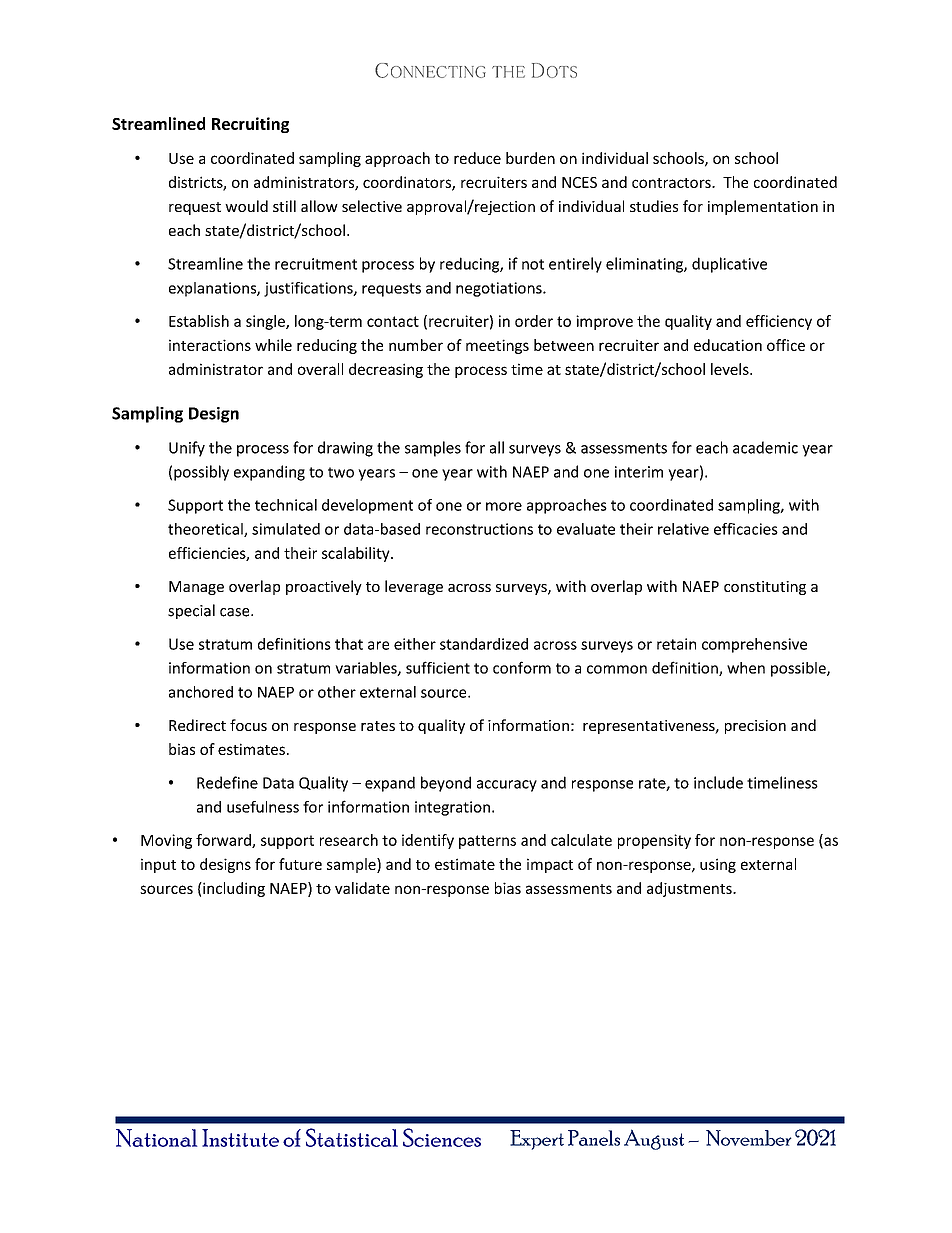 The height and width of the page is (1233, 952). Describe the element at coordinates (749, 1138) in the page. I see `November` at that location.
